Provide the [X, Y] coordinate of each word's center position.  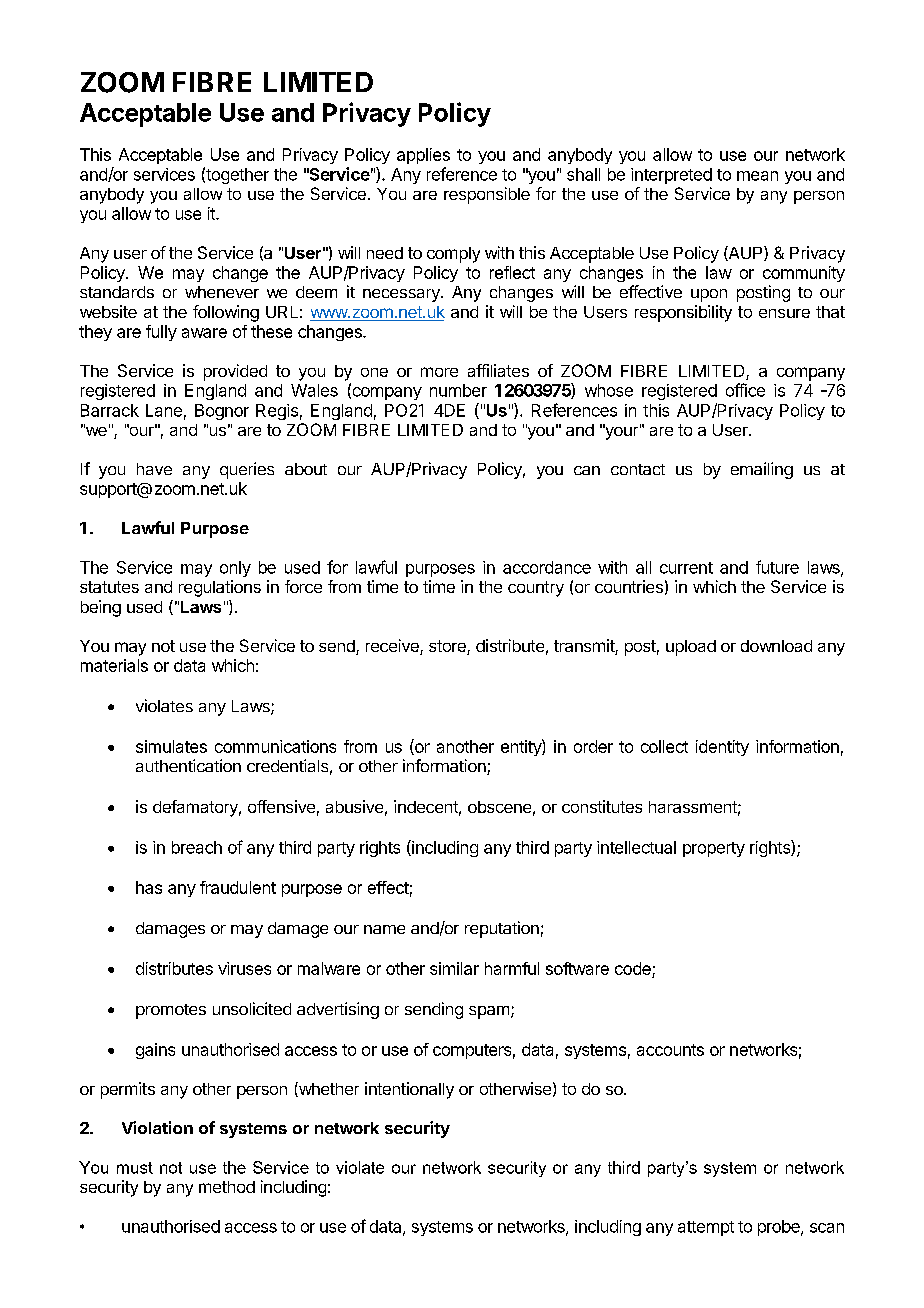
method [227, 1187]
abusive [354, 806]
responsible [487, 195]
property [714, 849]
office [745, 390]
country [536, 589]
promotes [171, 1011]
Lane [164, 410]
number [458, 390]
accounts [670, 1050]
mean [757, 176]
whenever [222, 292]
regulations [220, 588]
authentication [188, 765]
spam [489, 1012]
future [777, 567]
